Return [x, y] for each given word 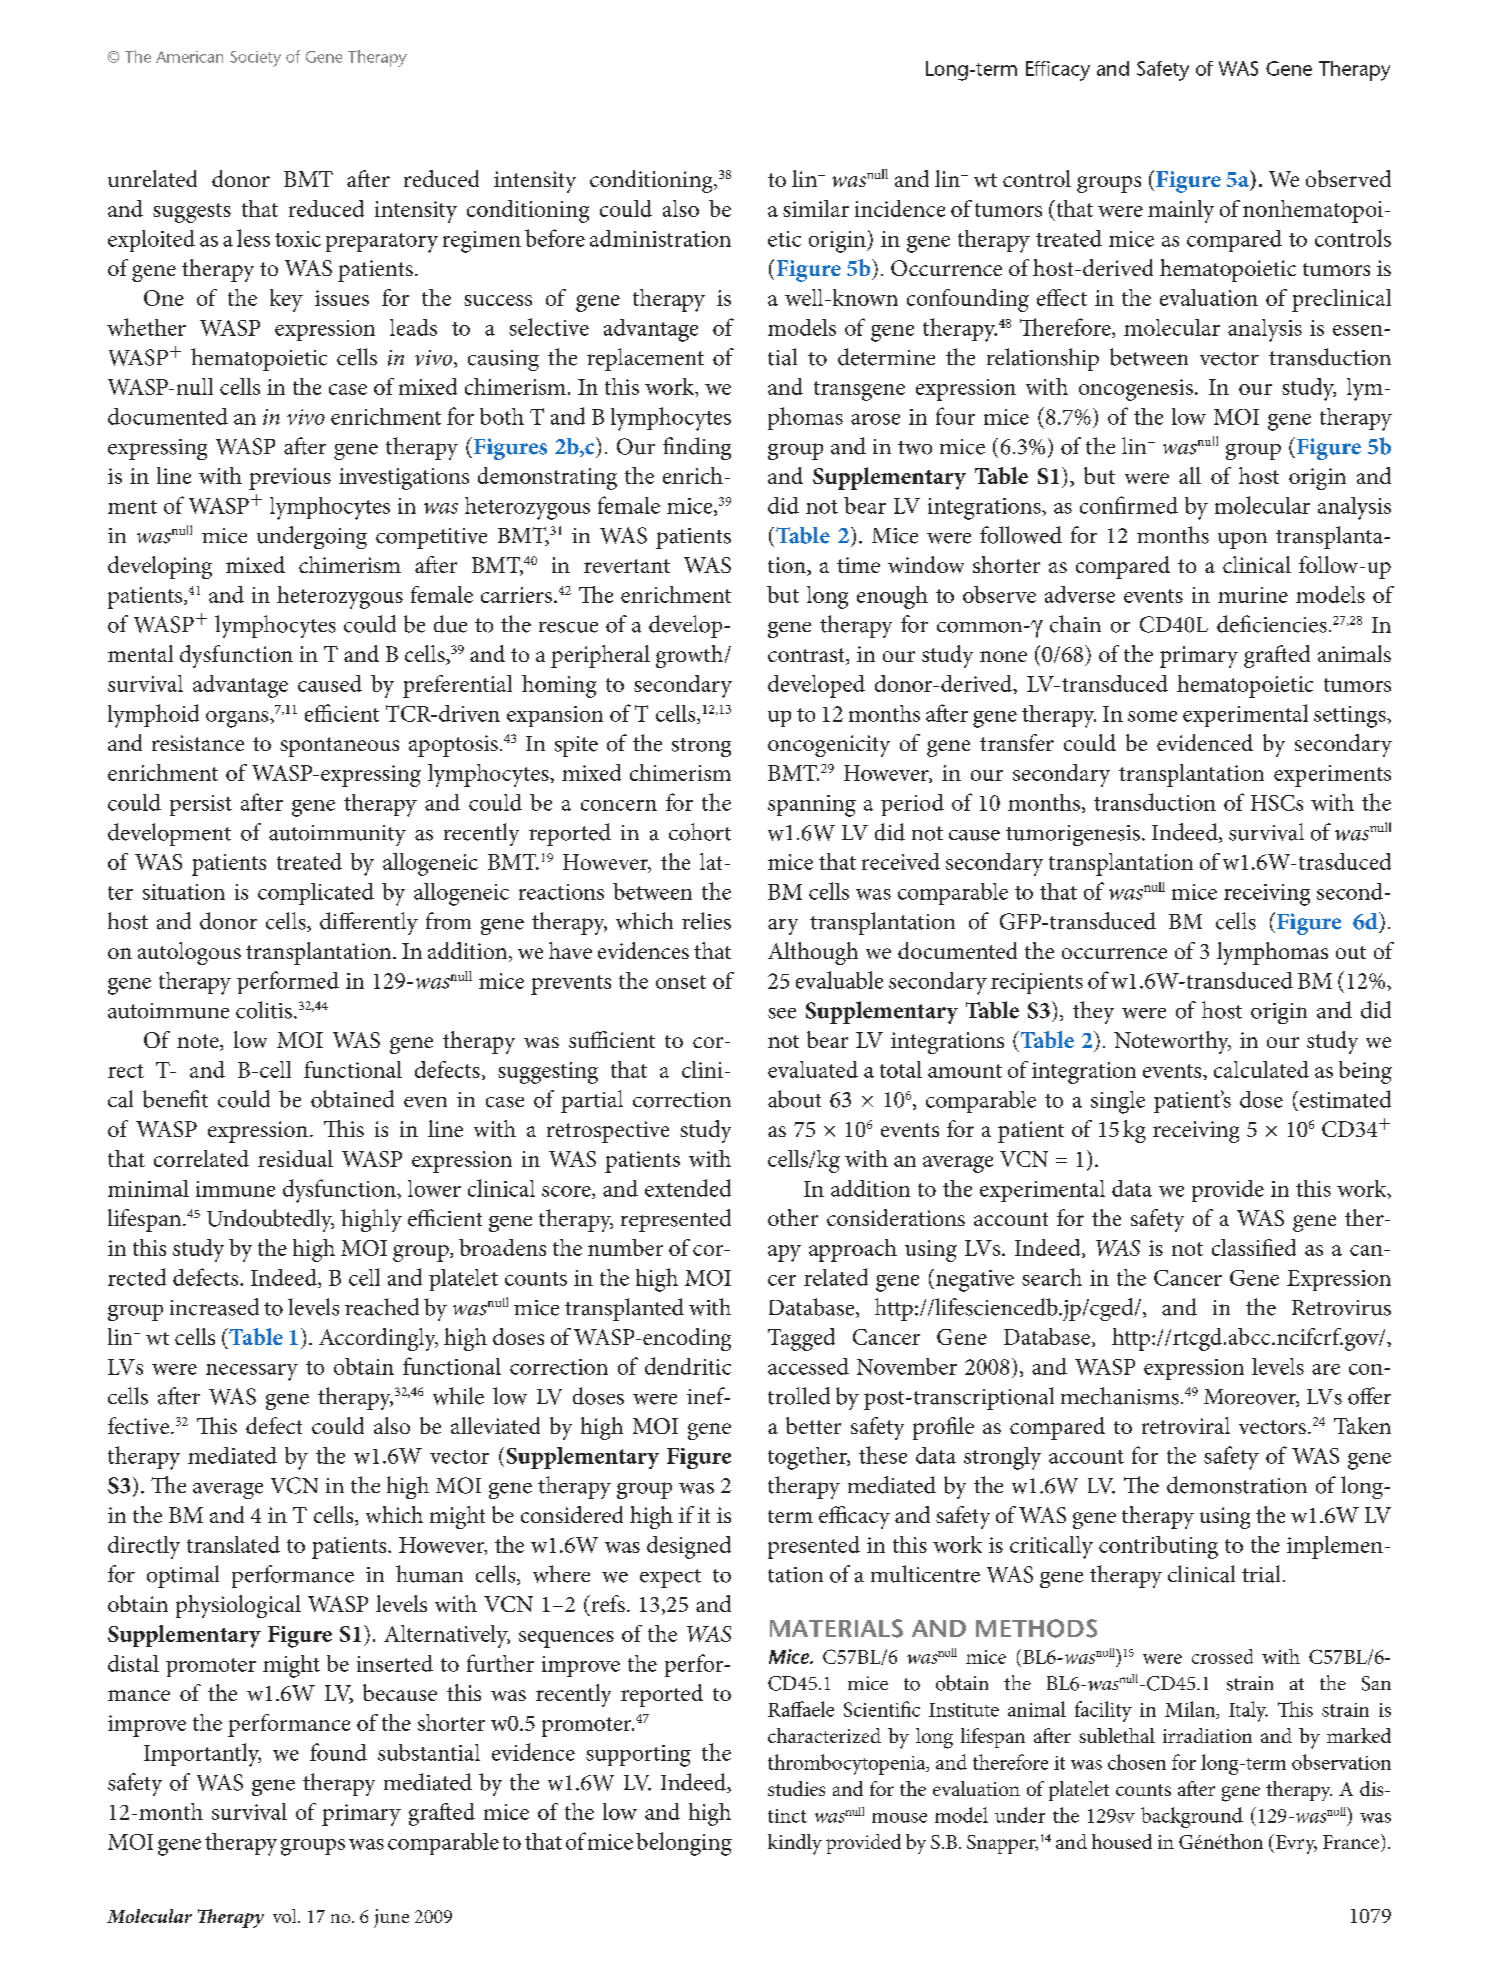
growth [691, 656]
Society [255, 59]
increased [214, 1307]
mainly [1181, 211]
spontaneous [339, 747]
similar [816, 208]
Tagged [801, 1339]
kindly [795, 1844]
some [1152, 716]
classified [1254, 1247]
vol [286, 1916]
